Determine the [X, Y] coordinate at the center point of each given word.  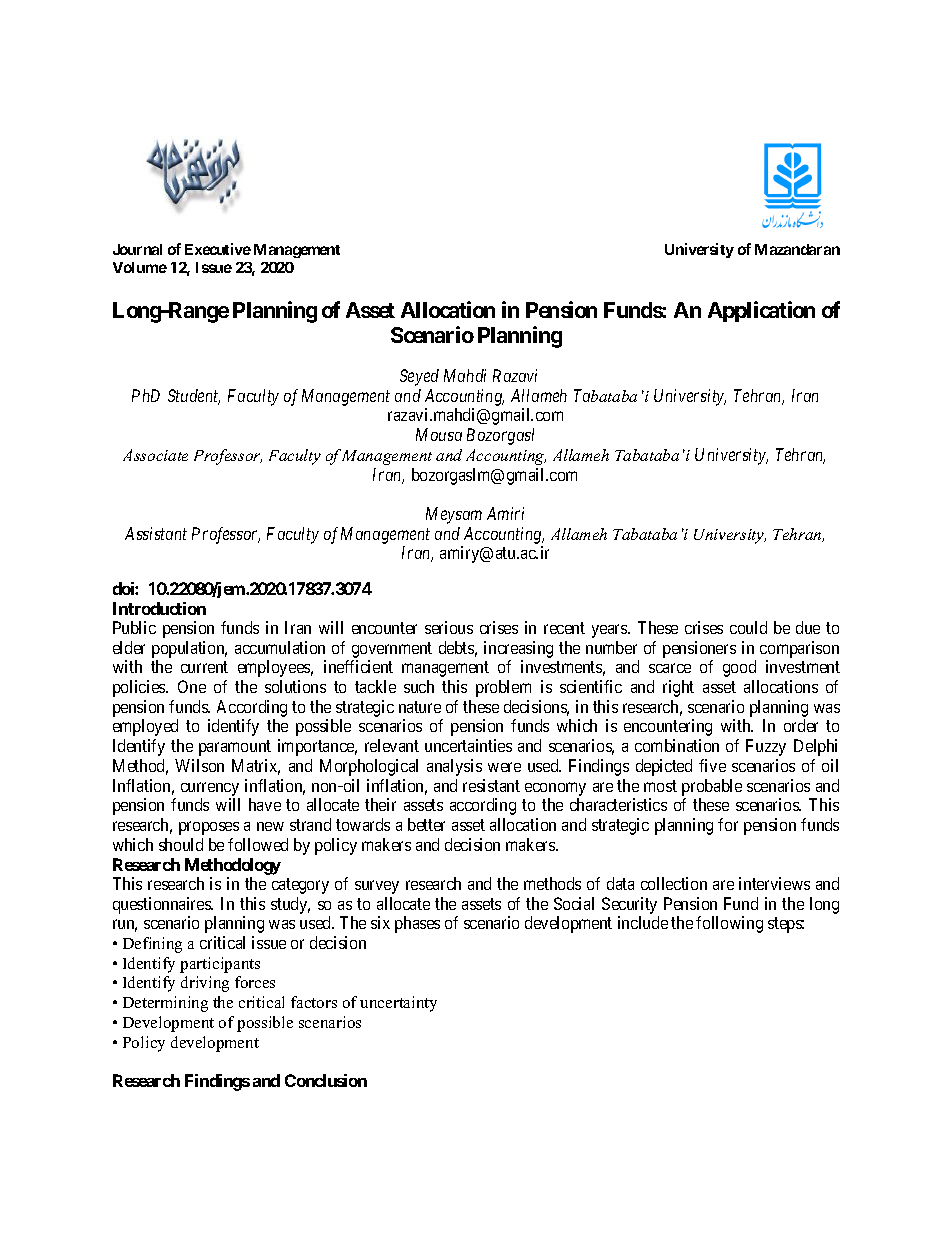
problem [503, 688]
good [739, 668]
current [204, 667]
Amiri [505, 513]
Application [761, 311]
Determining [165, 1004]
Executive [218, 249]
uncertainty [398, 1004]
